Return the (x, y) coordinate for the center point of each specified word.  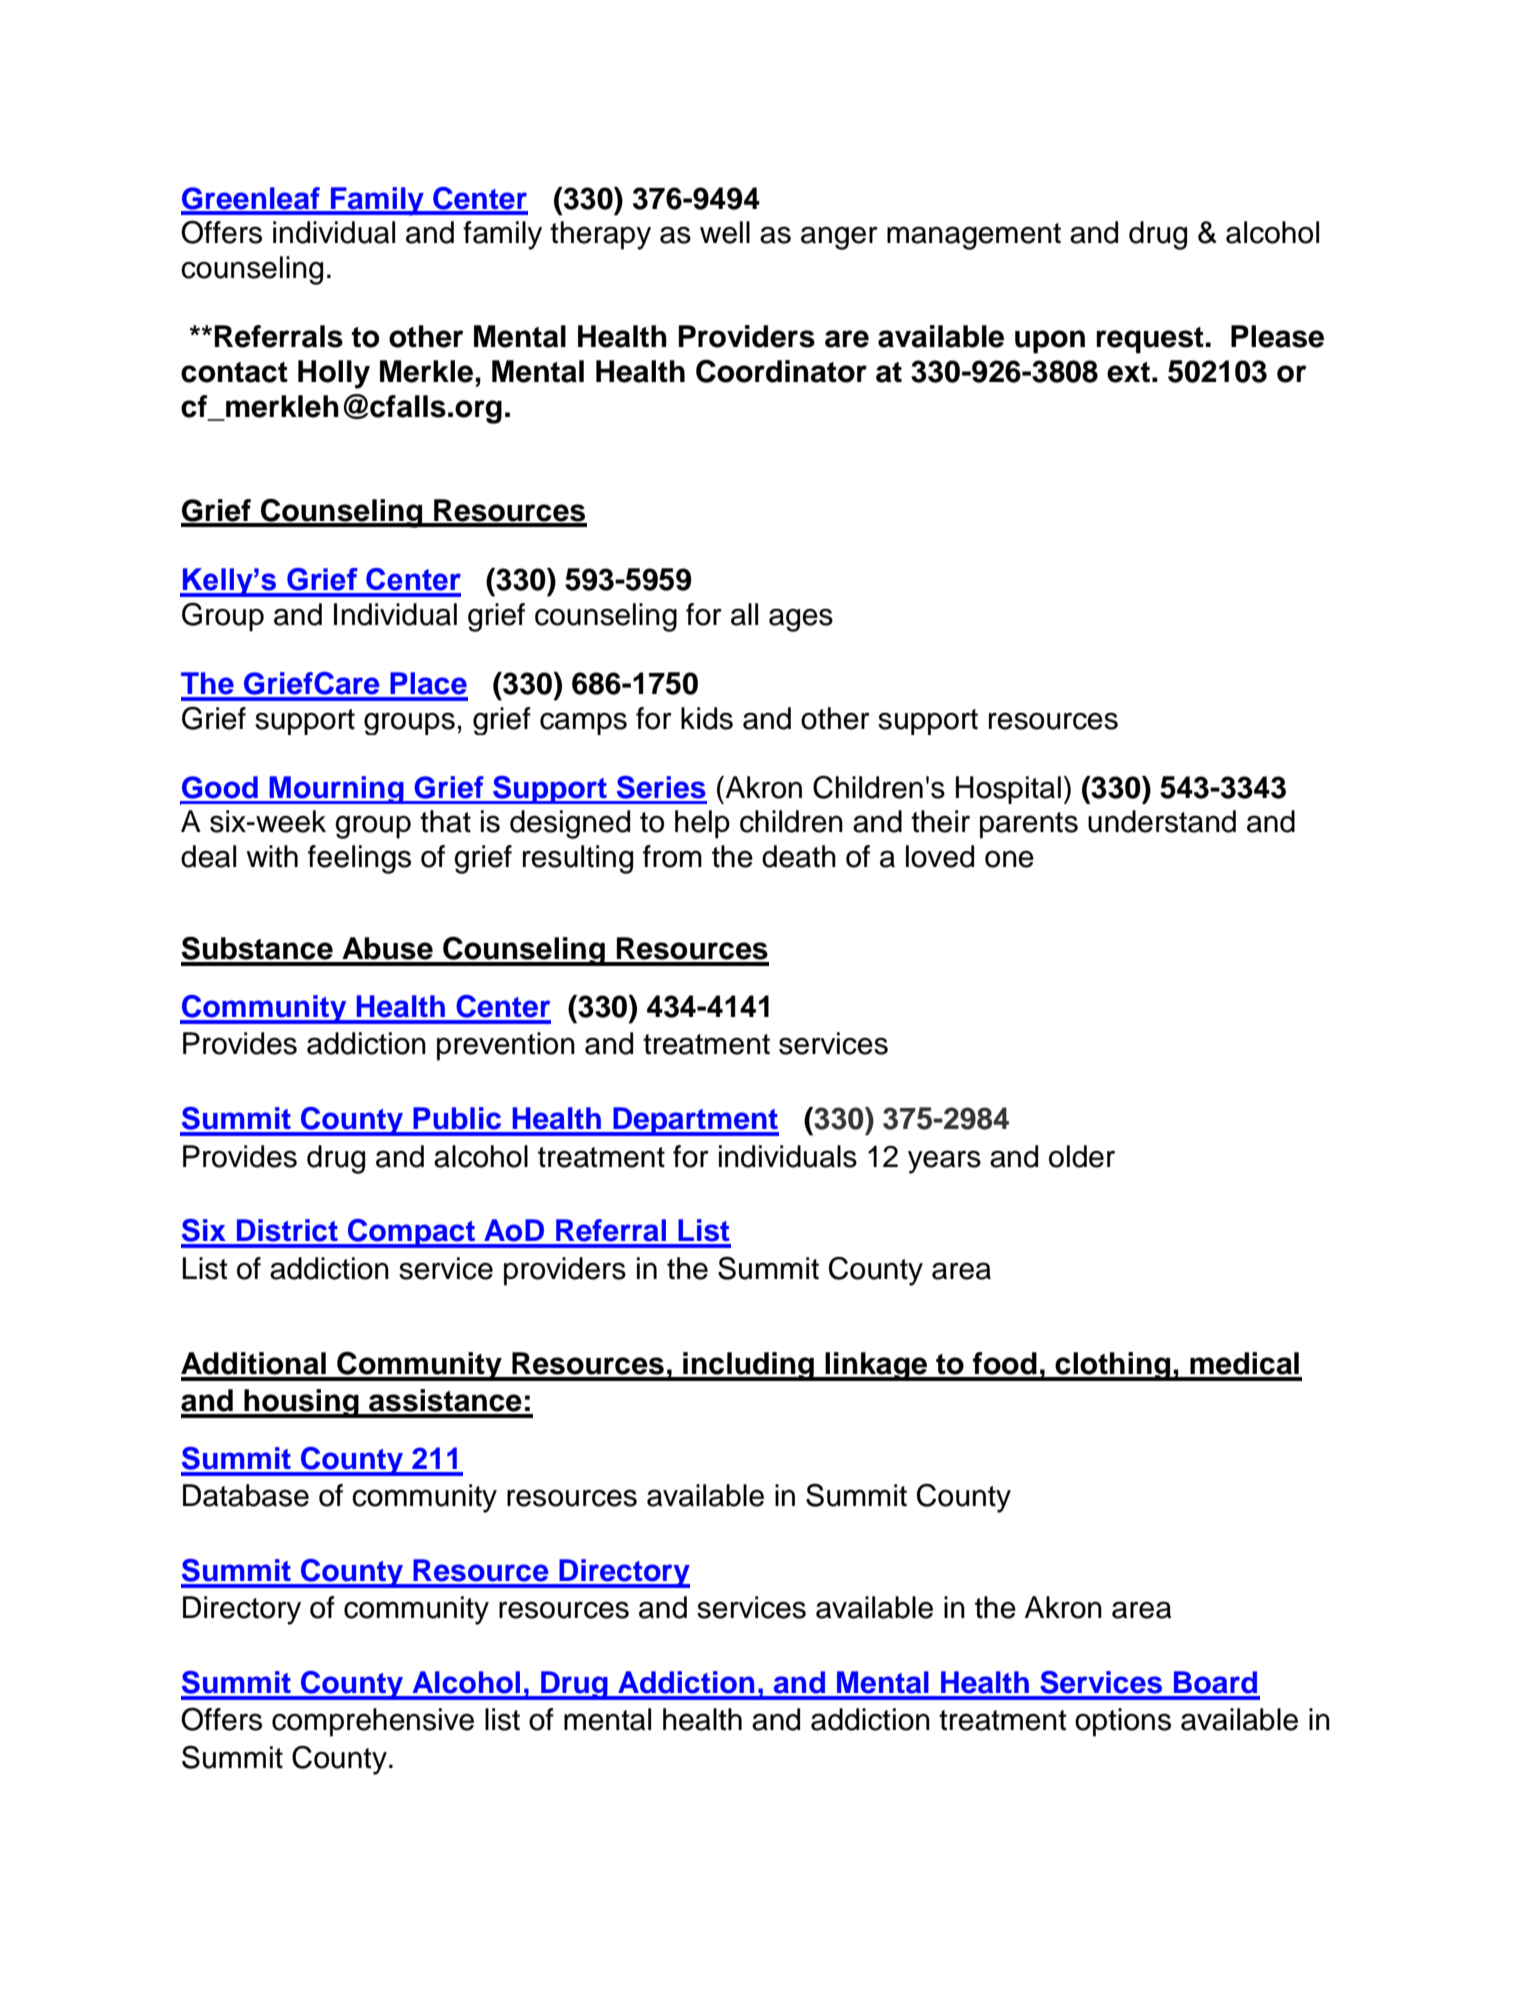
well (725, 232)
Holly (334, 374)
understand (1162, 821)
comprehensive (373, 1722)
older (1082, 1156)
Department (695, 1121)
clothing (1113, 1366)
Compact (412, 1233)
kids (707, 718)
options (1123, 1722)
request (1151, 340)
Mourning (337, 790)
